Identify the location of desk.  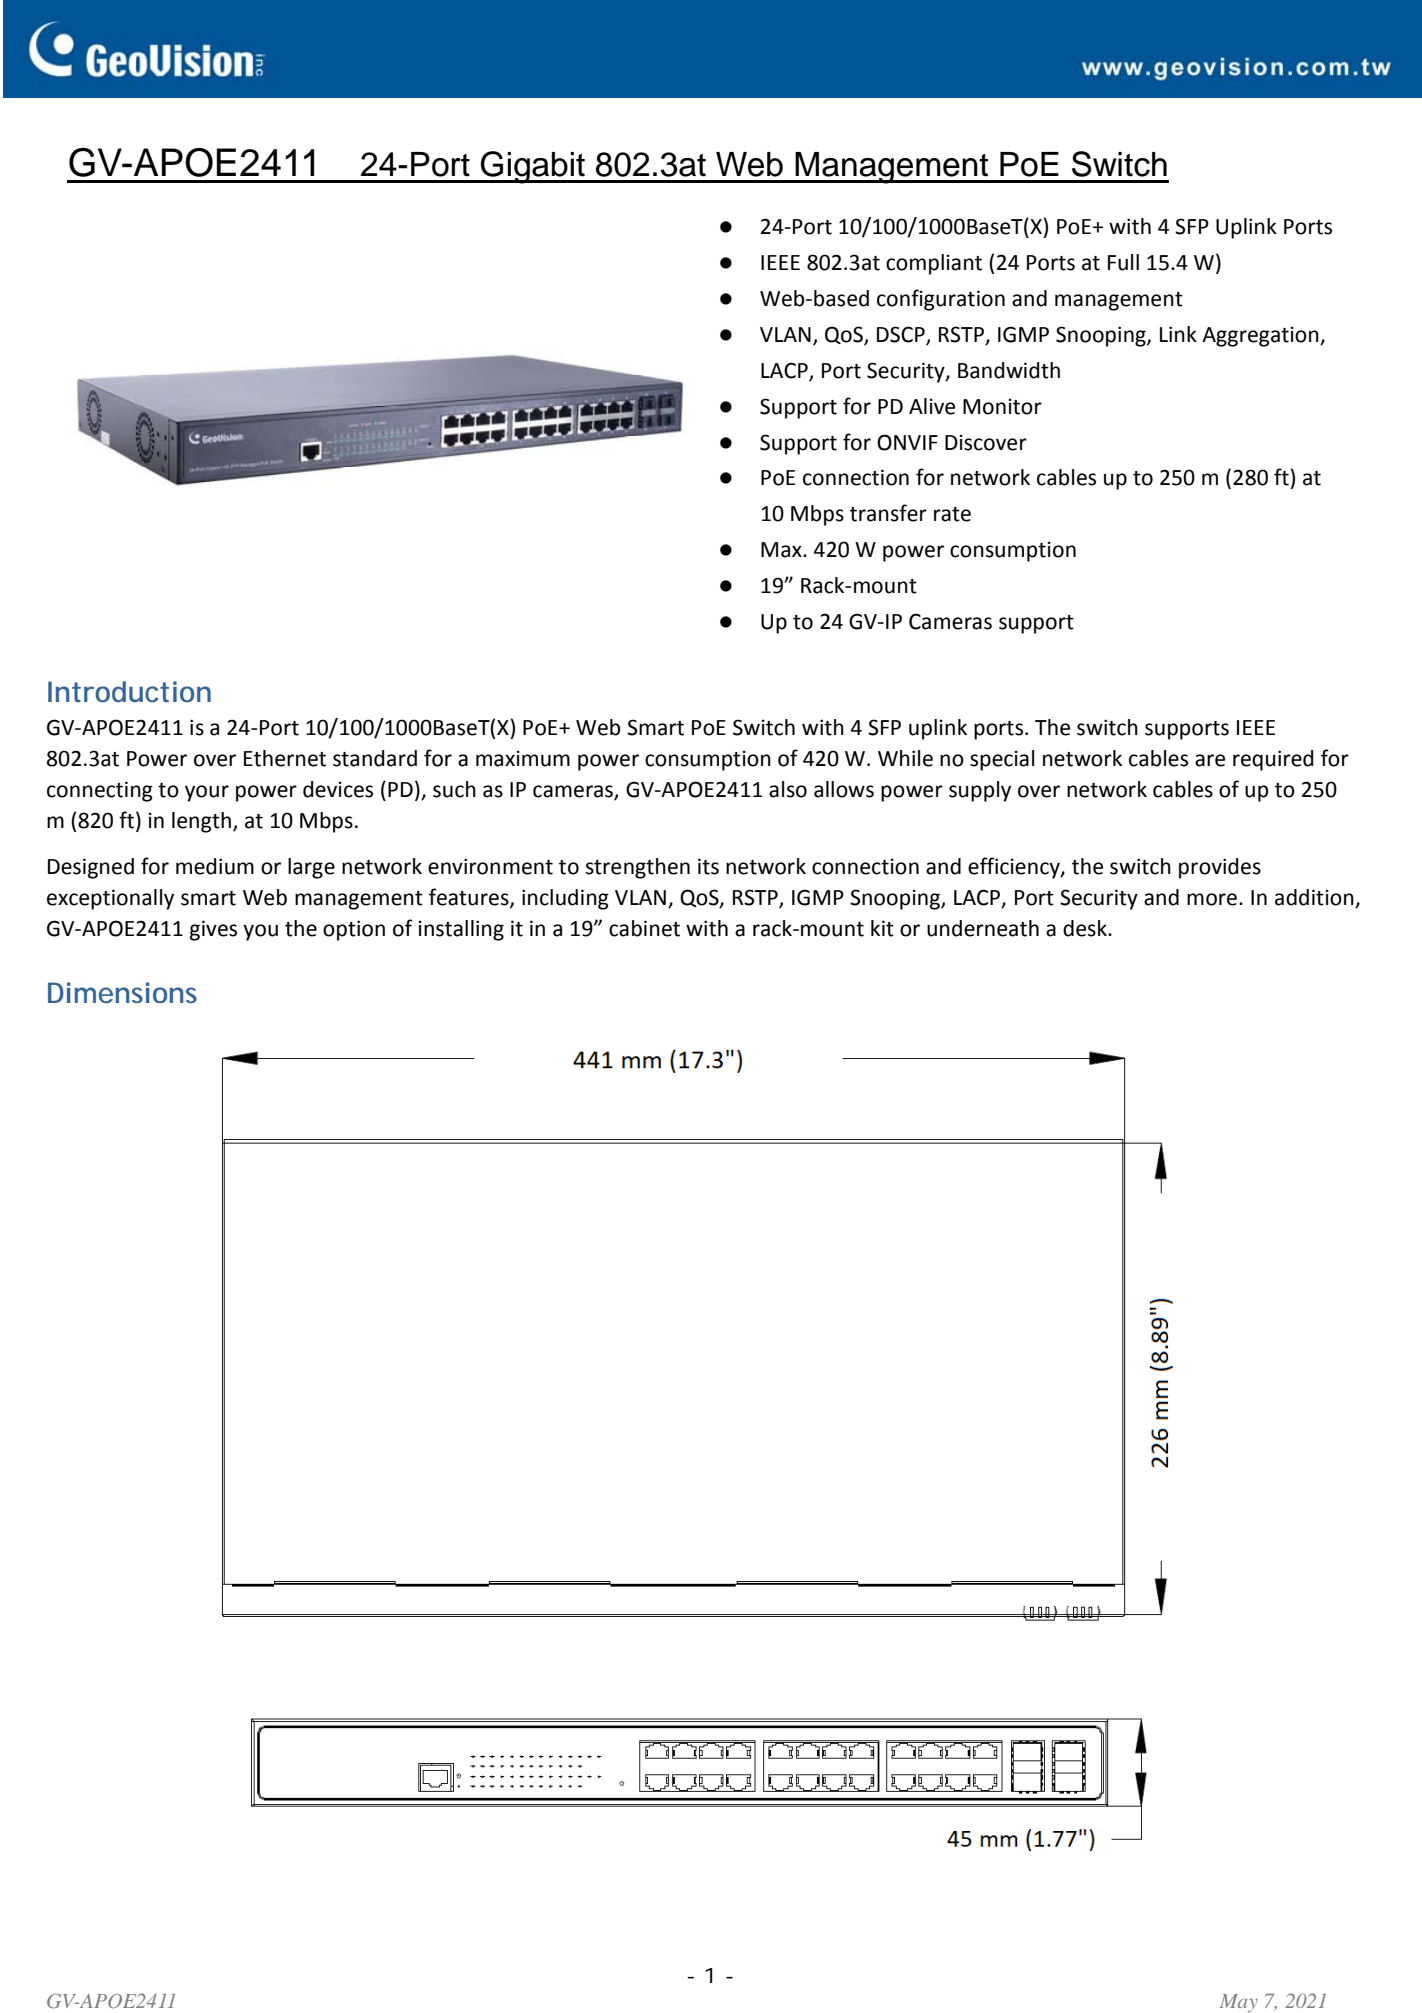
(1086, 928).
